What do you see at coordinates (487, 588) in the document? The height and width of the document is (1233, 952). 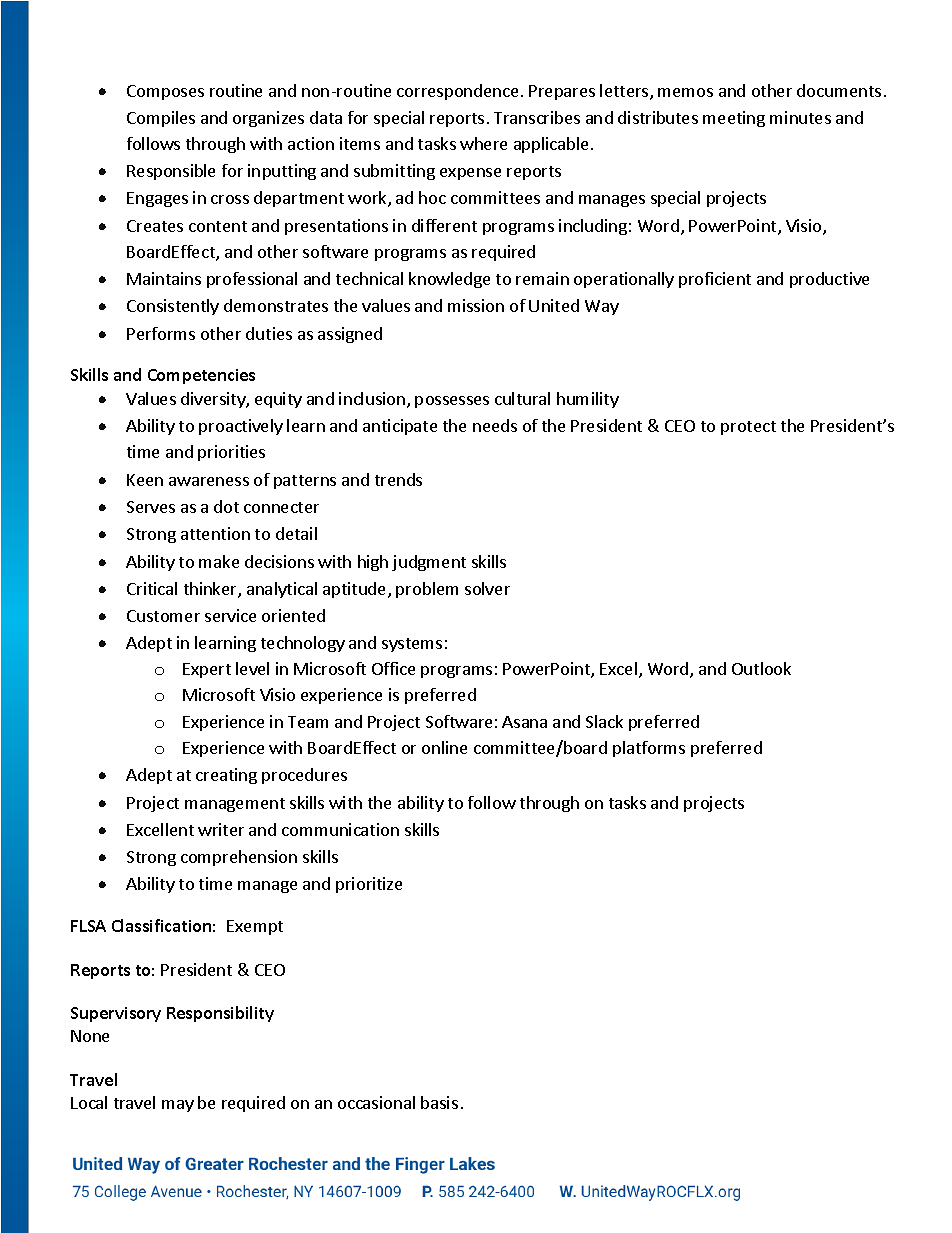 I see `solver` at bounding box center [487, 588].
